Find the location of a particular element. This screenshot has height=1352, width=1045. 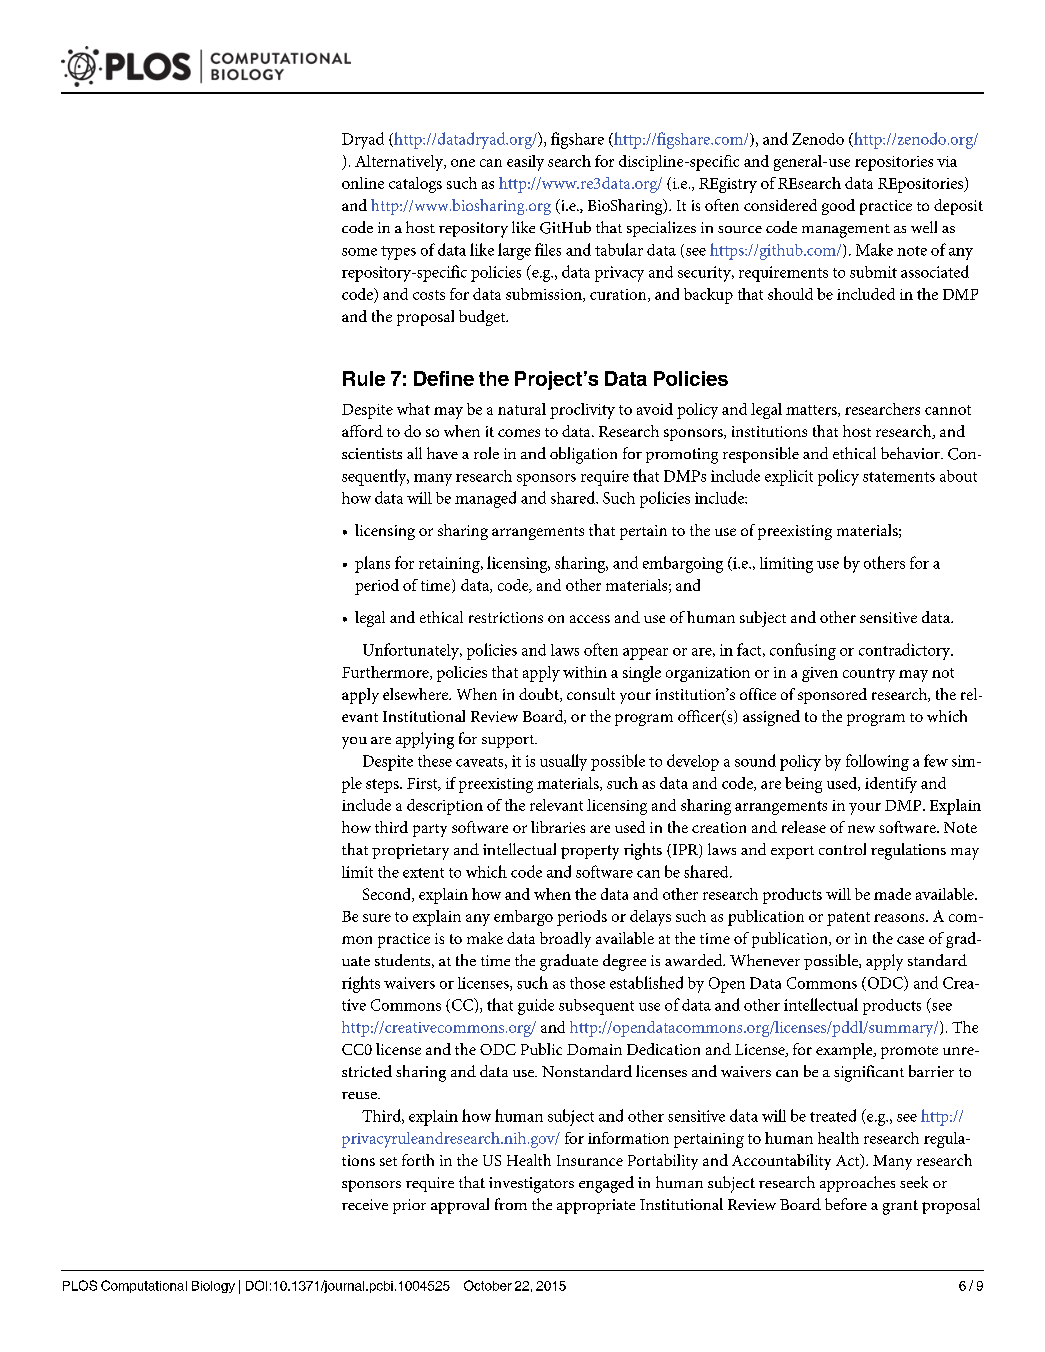

easily is located at coordinates (525, 163).
